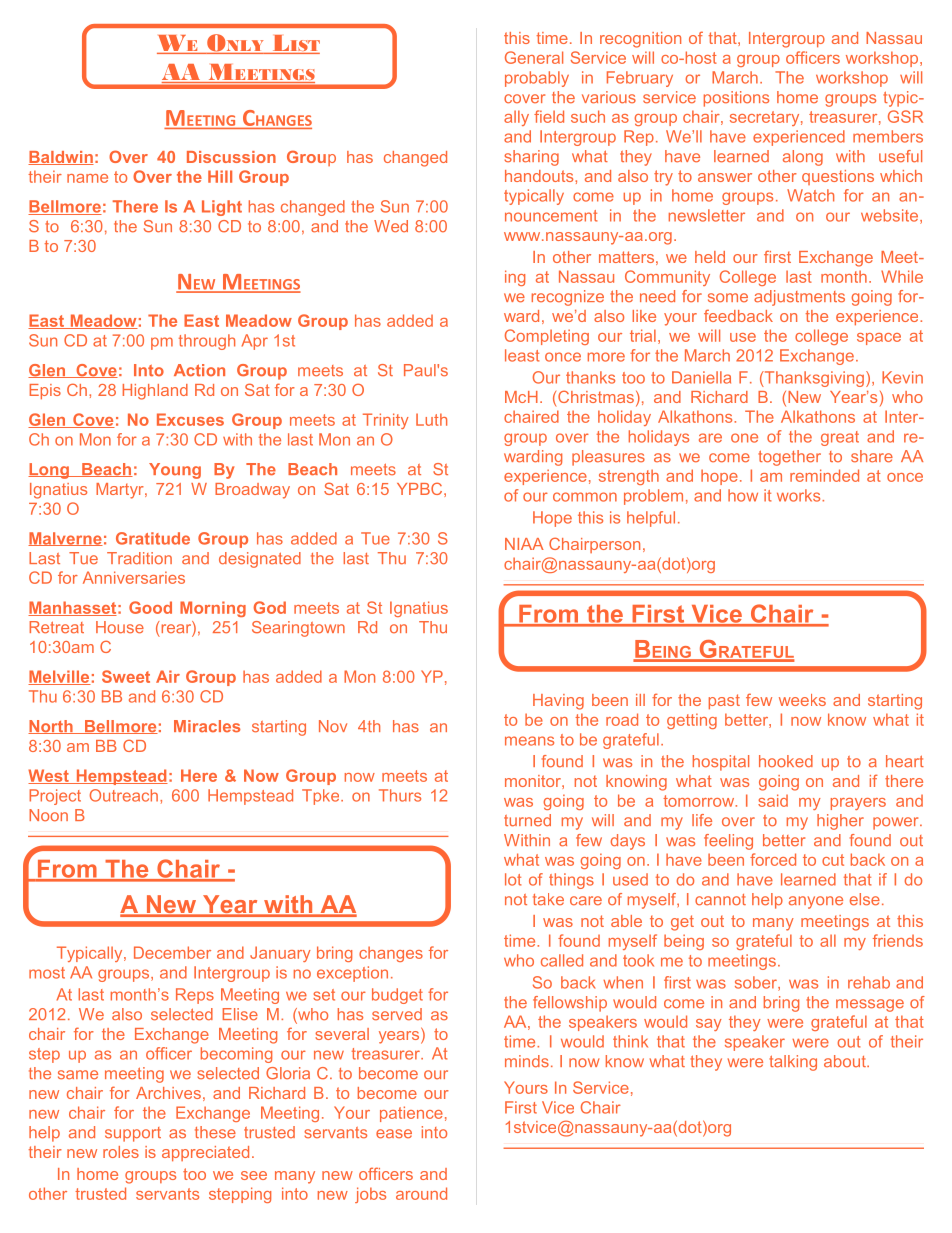 The width and height of the document is (952, 1233). What do you see at coordinates (537, 79) in the document?
I see `probably` at bounding box center [537, 79].
